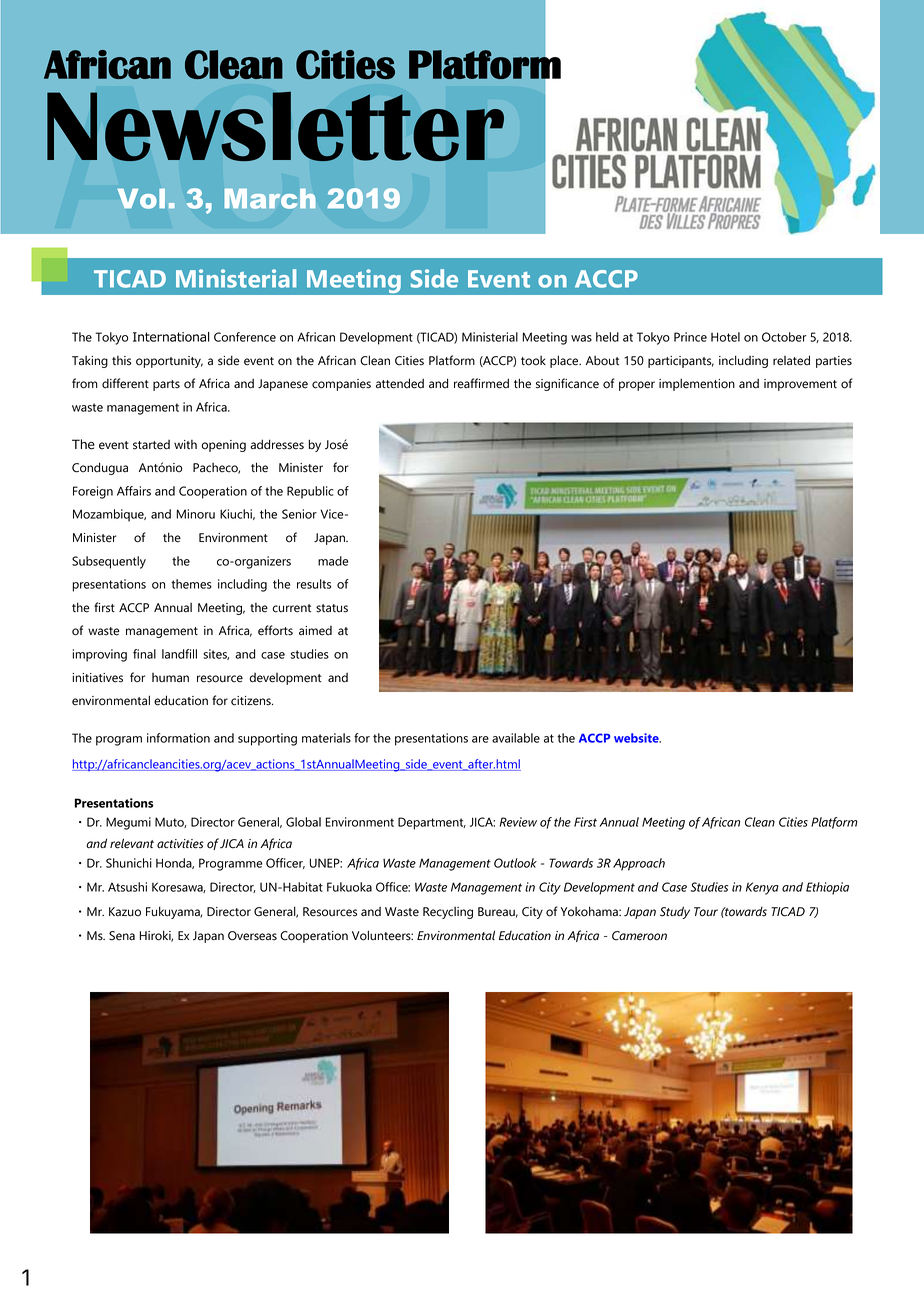 This screenshot has width=924, height=1308. What do you see at coordinates (637, 738) in the screenshot?
I see `website` at bounding box center [637, 738].
